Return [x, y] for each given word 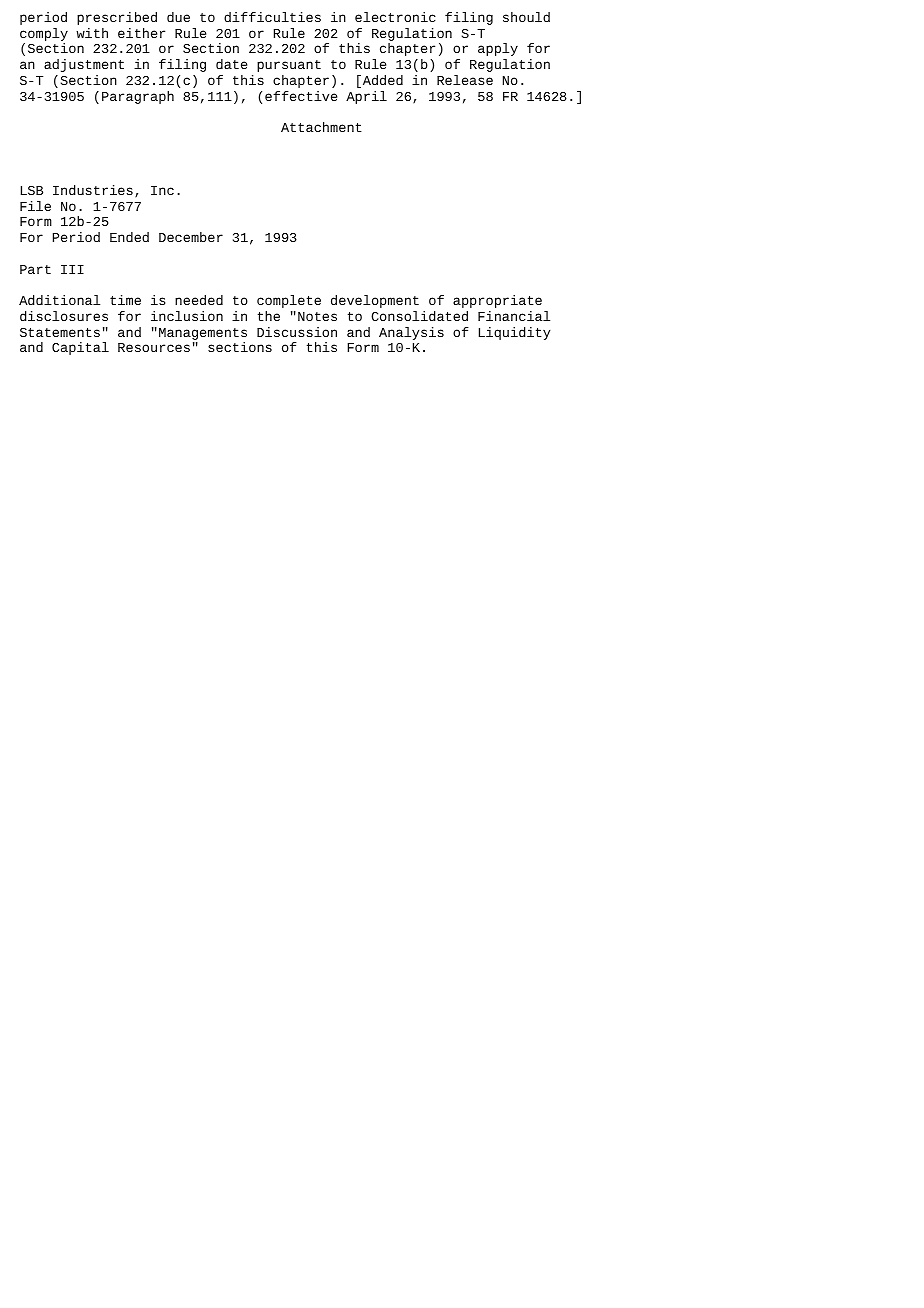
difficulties [272, 17]
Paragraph [138, 97]
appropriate [497, 301]
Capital [80, 348]
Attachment [321, 127]
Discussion [297, 332]
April [366, 97]
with [92, 33]
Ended [129, 237]
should [526, 17]
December [191, 237]
